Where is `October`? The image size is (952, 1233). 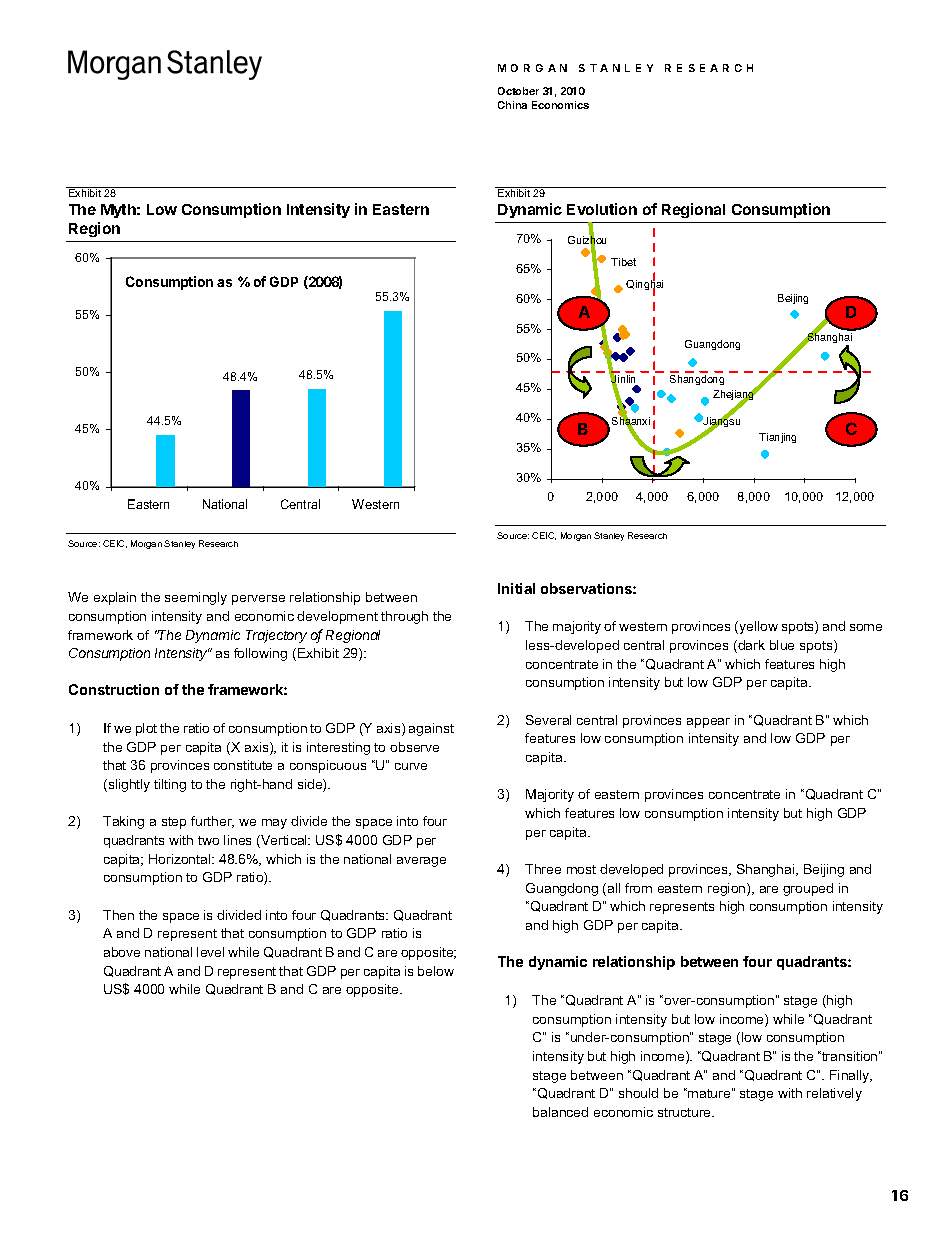
October is located at coordinates (518, 91).
